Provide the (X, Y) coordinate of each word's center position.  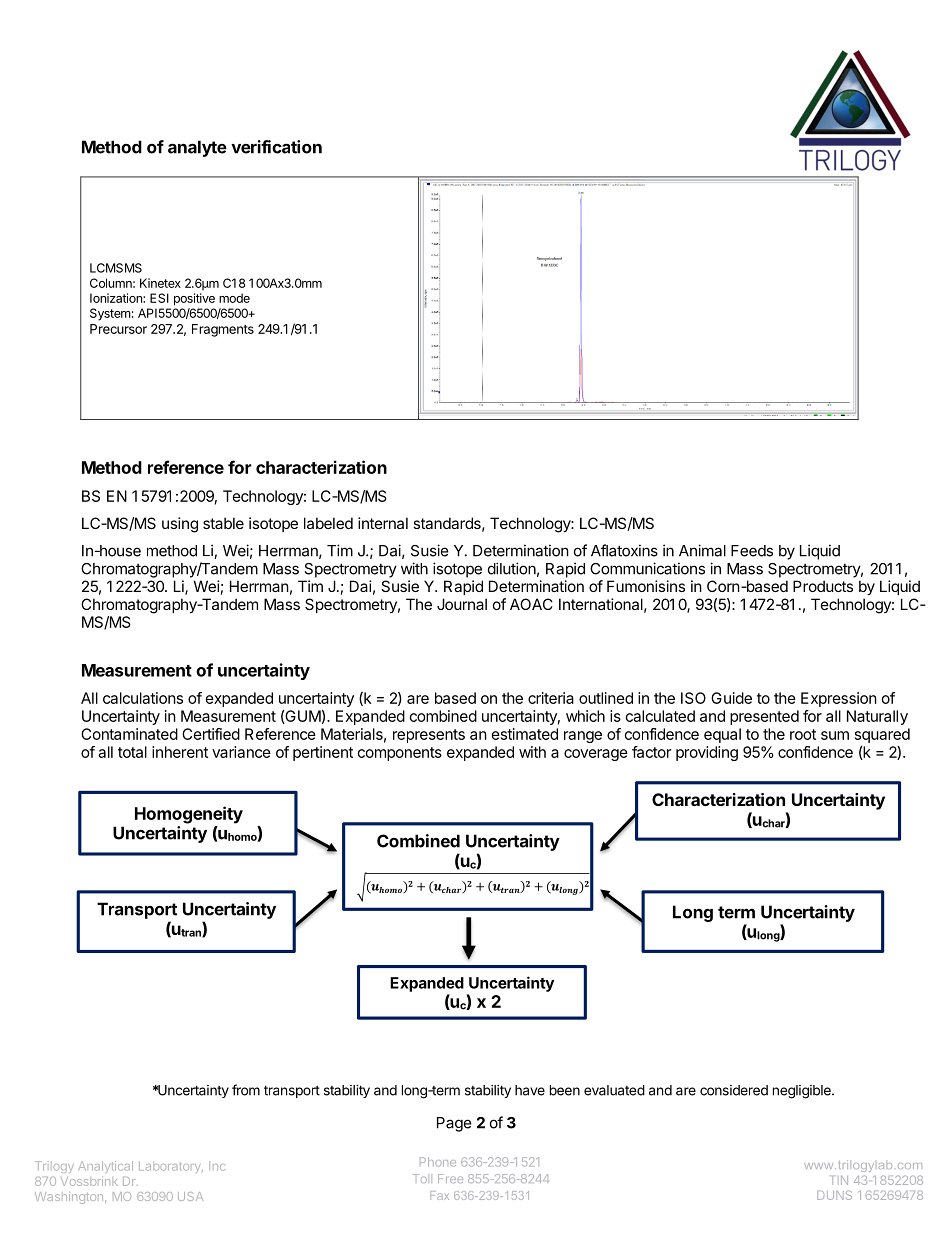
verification (276, 147)
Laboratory (171, 1167)
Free (450, 1178)
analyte (197, 148)
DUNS (834, 1195)
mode (234, 298)
